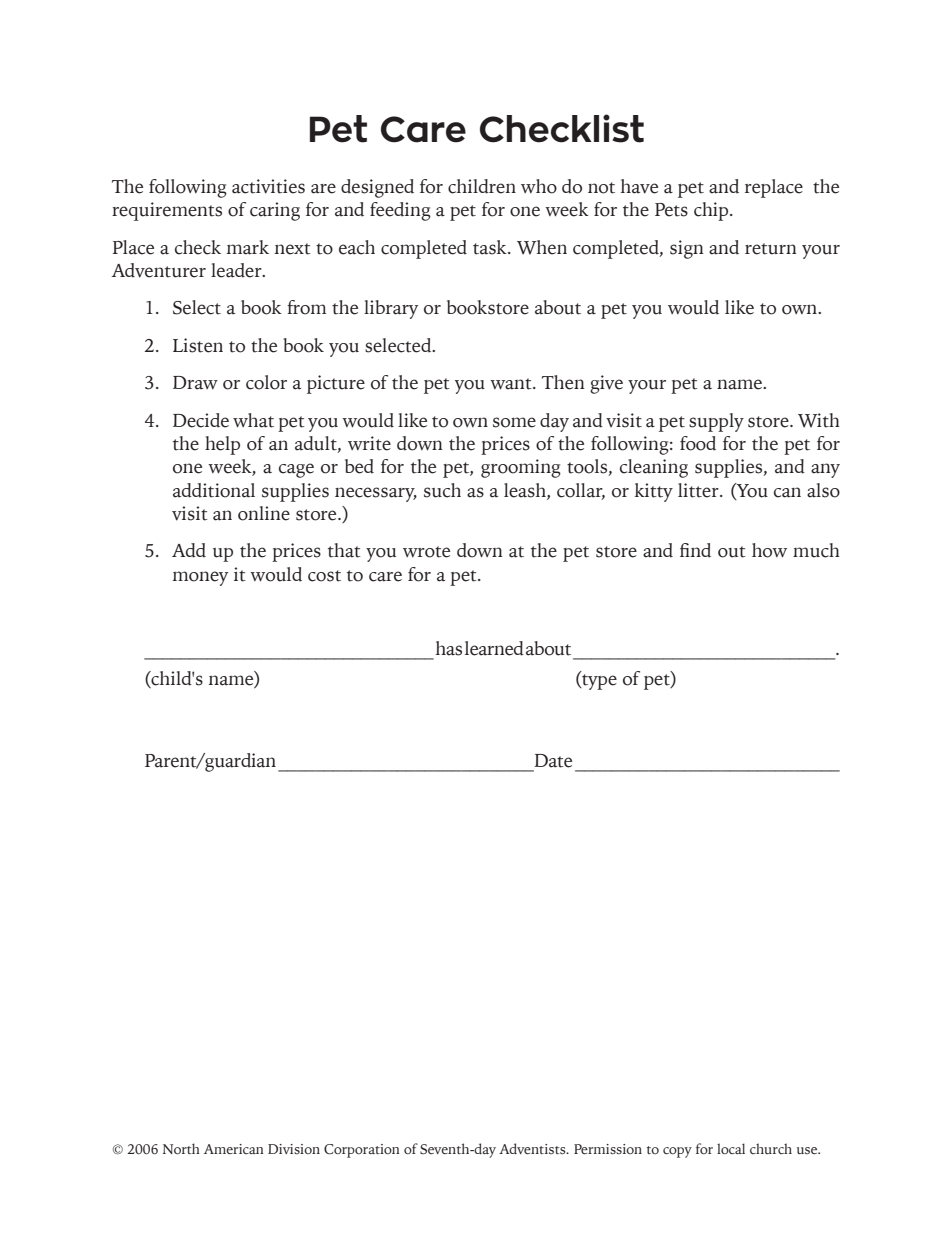 The height and width of the page is (1233, 952). Describe the element at coordinates (533, 1149) in the page. I see `Adventists` at that location.
